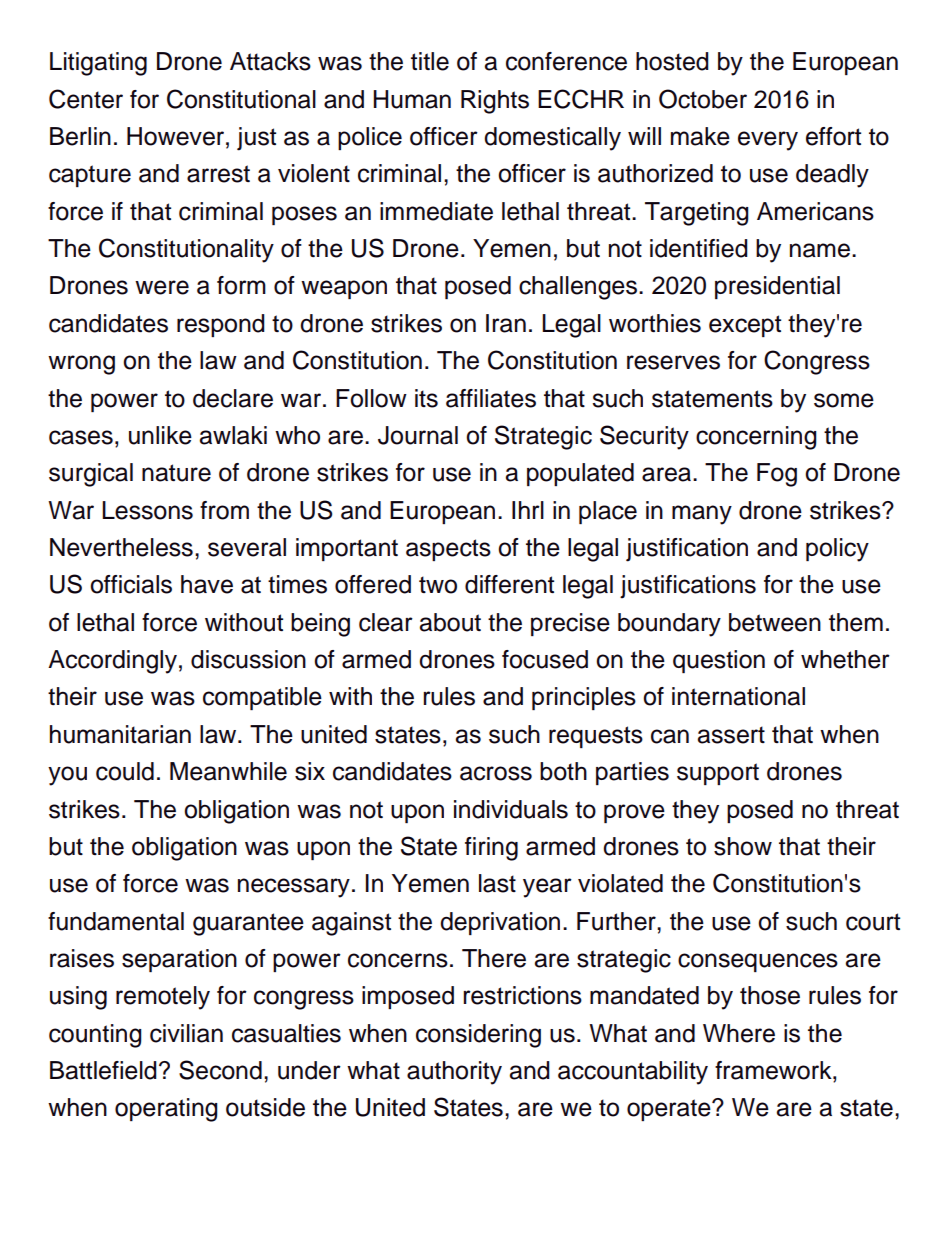 The height and width of the screenshot is (1233, 952). Describe the element at coordinates (495, 102) in the screenshot. I see `Rights` at that location.
